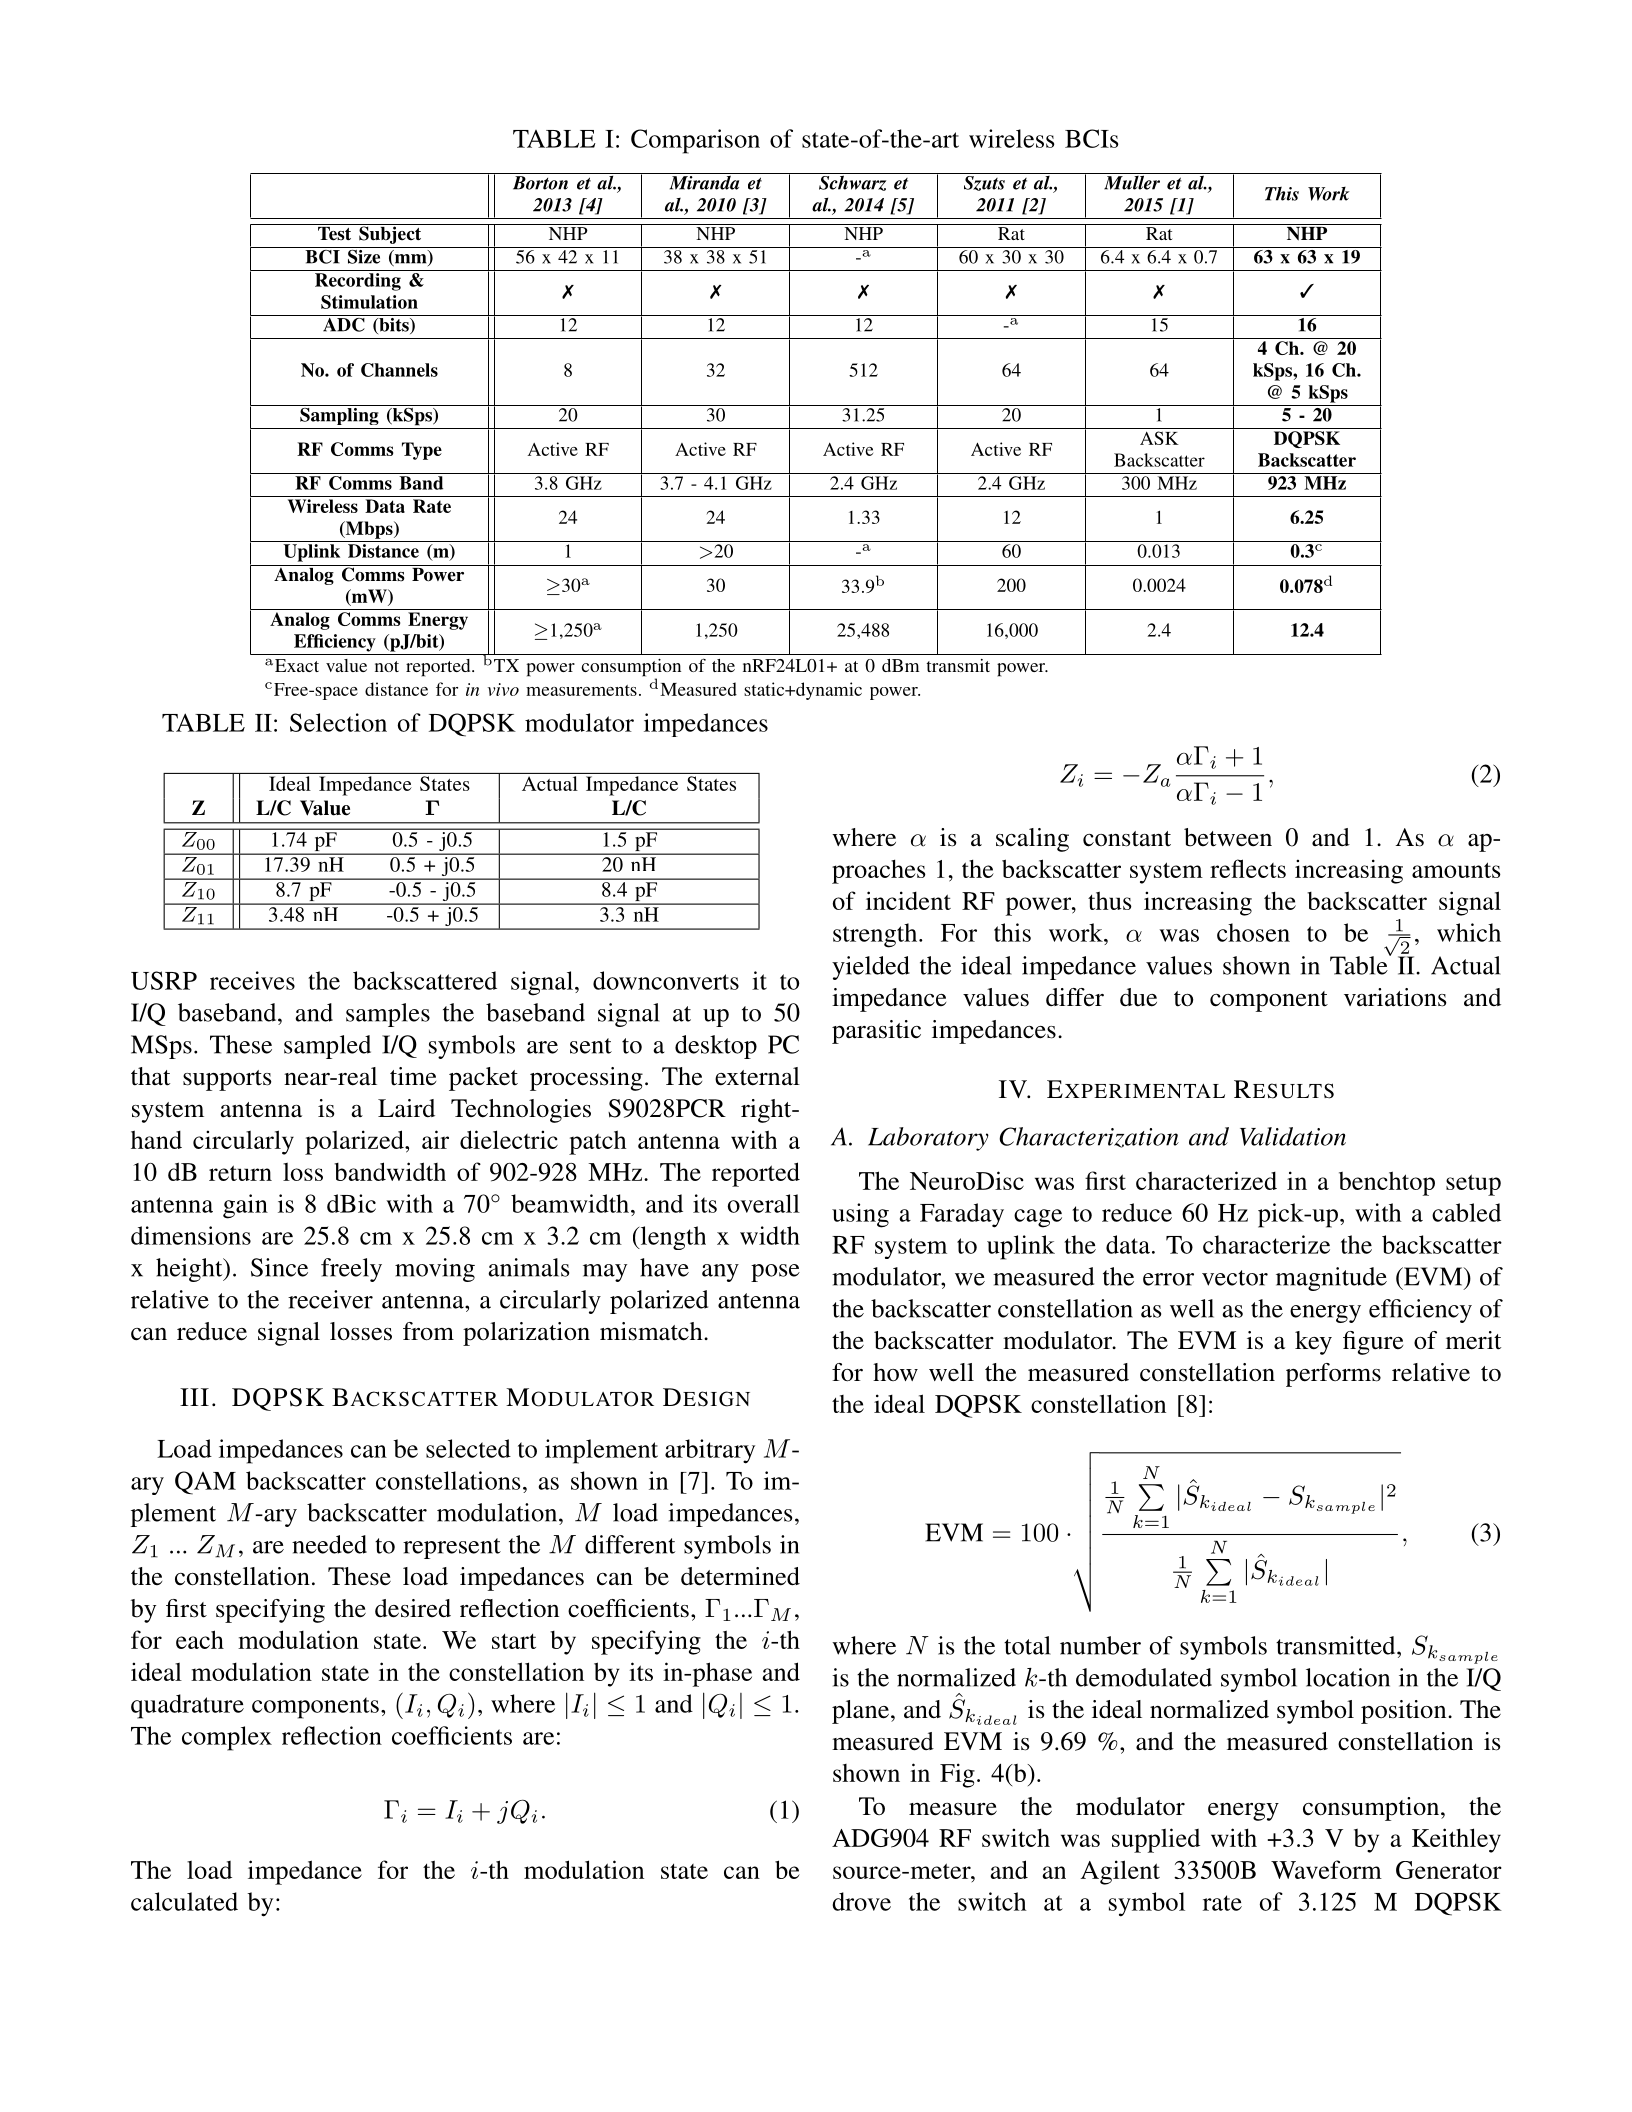 This document has width=1632, height=2112. Describe the element at coordinates (184, 1901) in the document. I see `calculated` at that location.
